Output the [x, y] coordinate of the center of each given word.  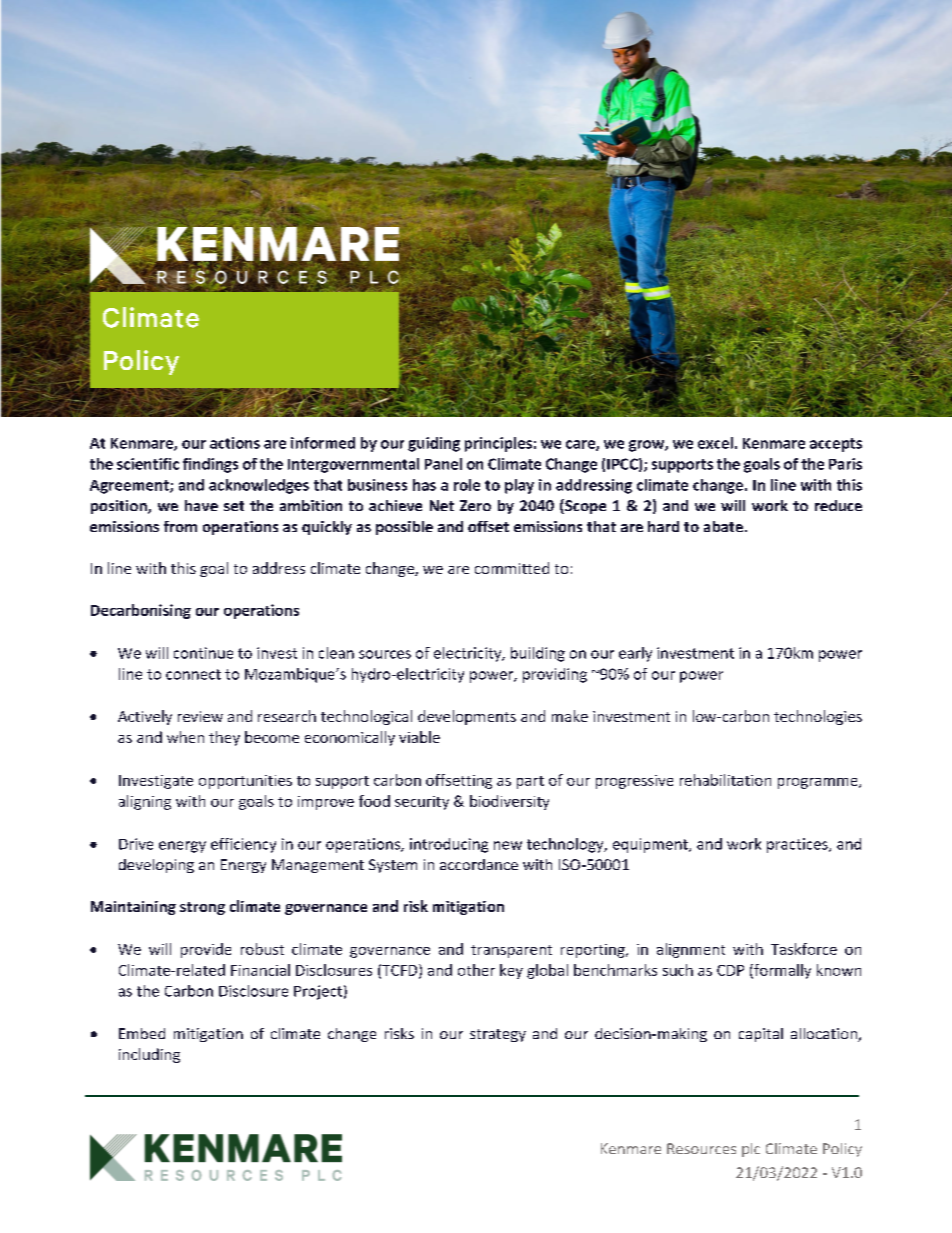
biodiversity [509, 802]
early [635, 654]
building [538, 654]
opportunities [245, 782]
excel [715, 443]
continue [203, 653]
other [476, 970]
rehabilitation [725, 780]
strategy [498, 1035]
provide [206, 950]
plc [751, 1150]
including [149, 1055]
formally [781, 971]
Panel [443, 464]
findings [210, 465]
